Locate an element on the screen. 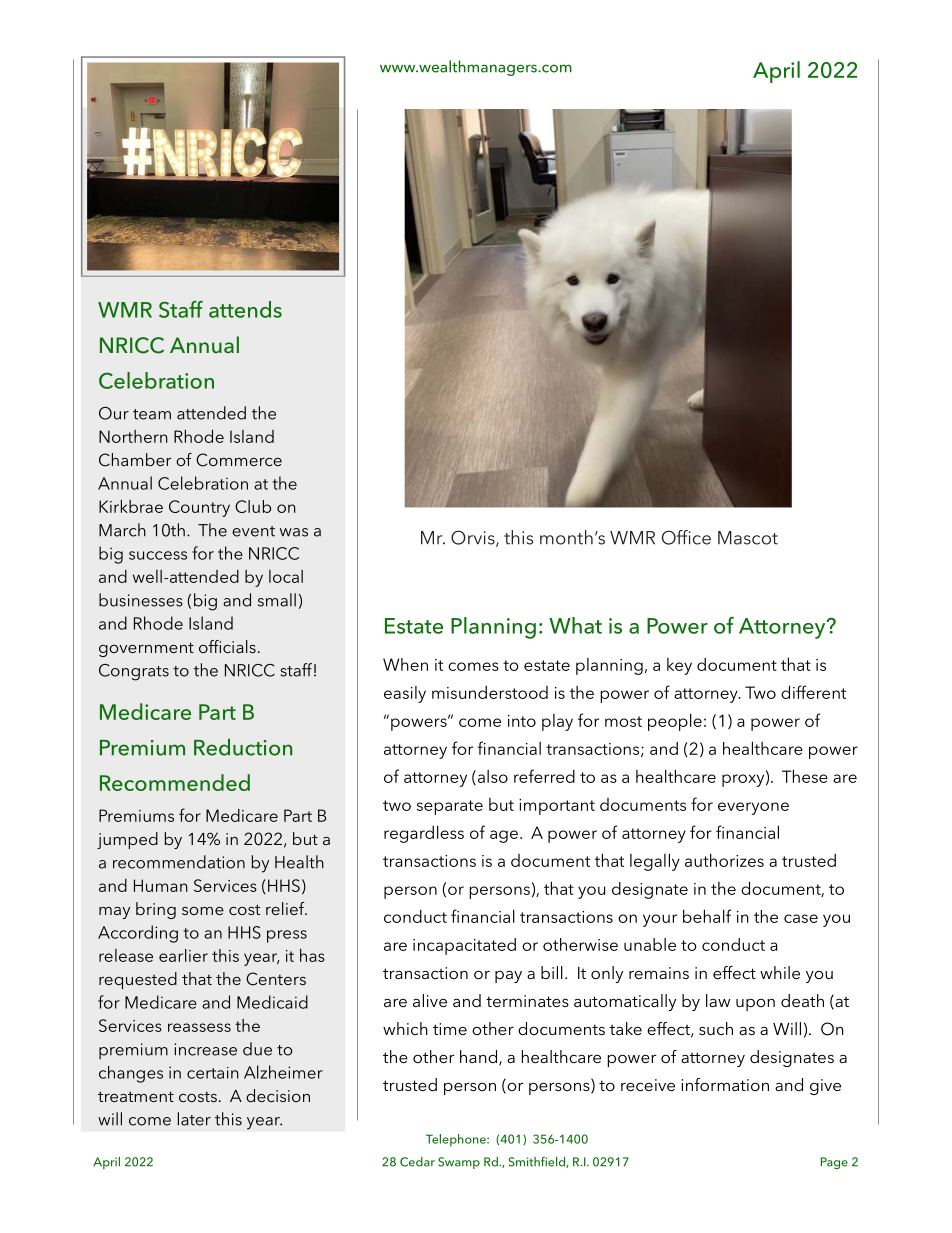 This screenshot has height=1233, width=952. Swamp is located at coordinates (459, 1163).
